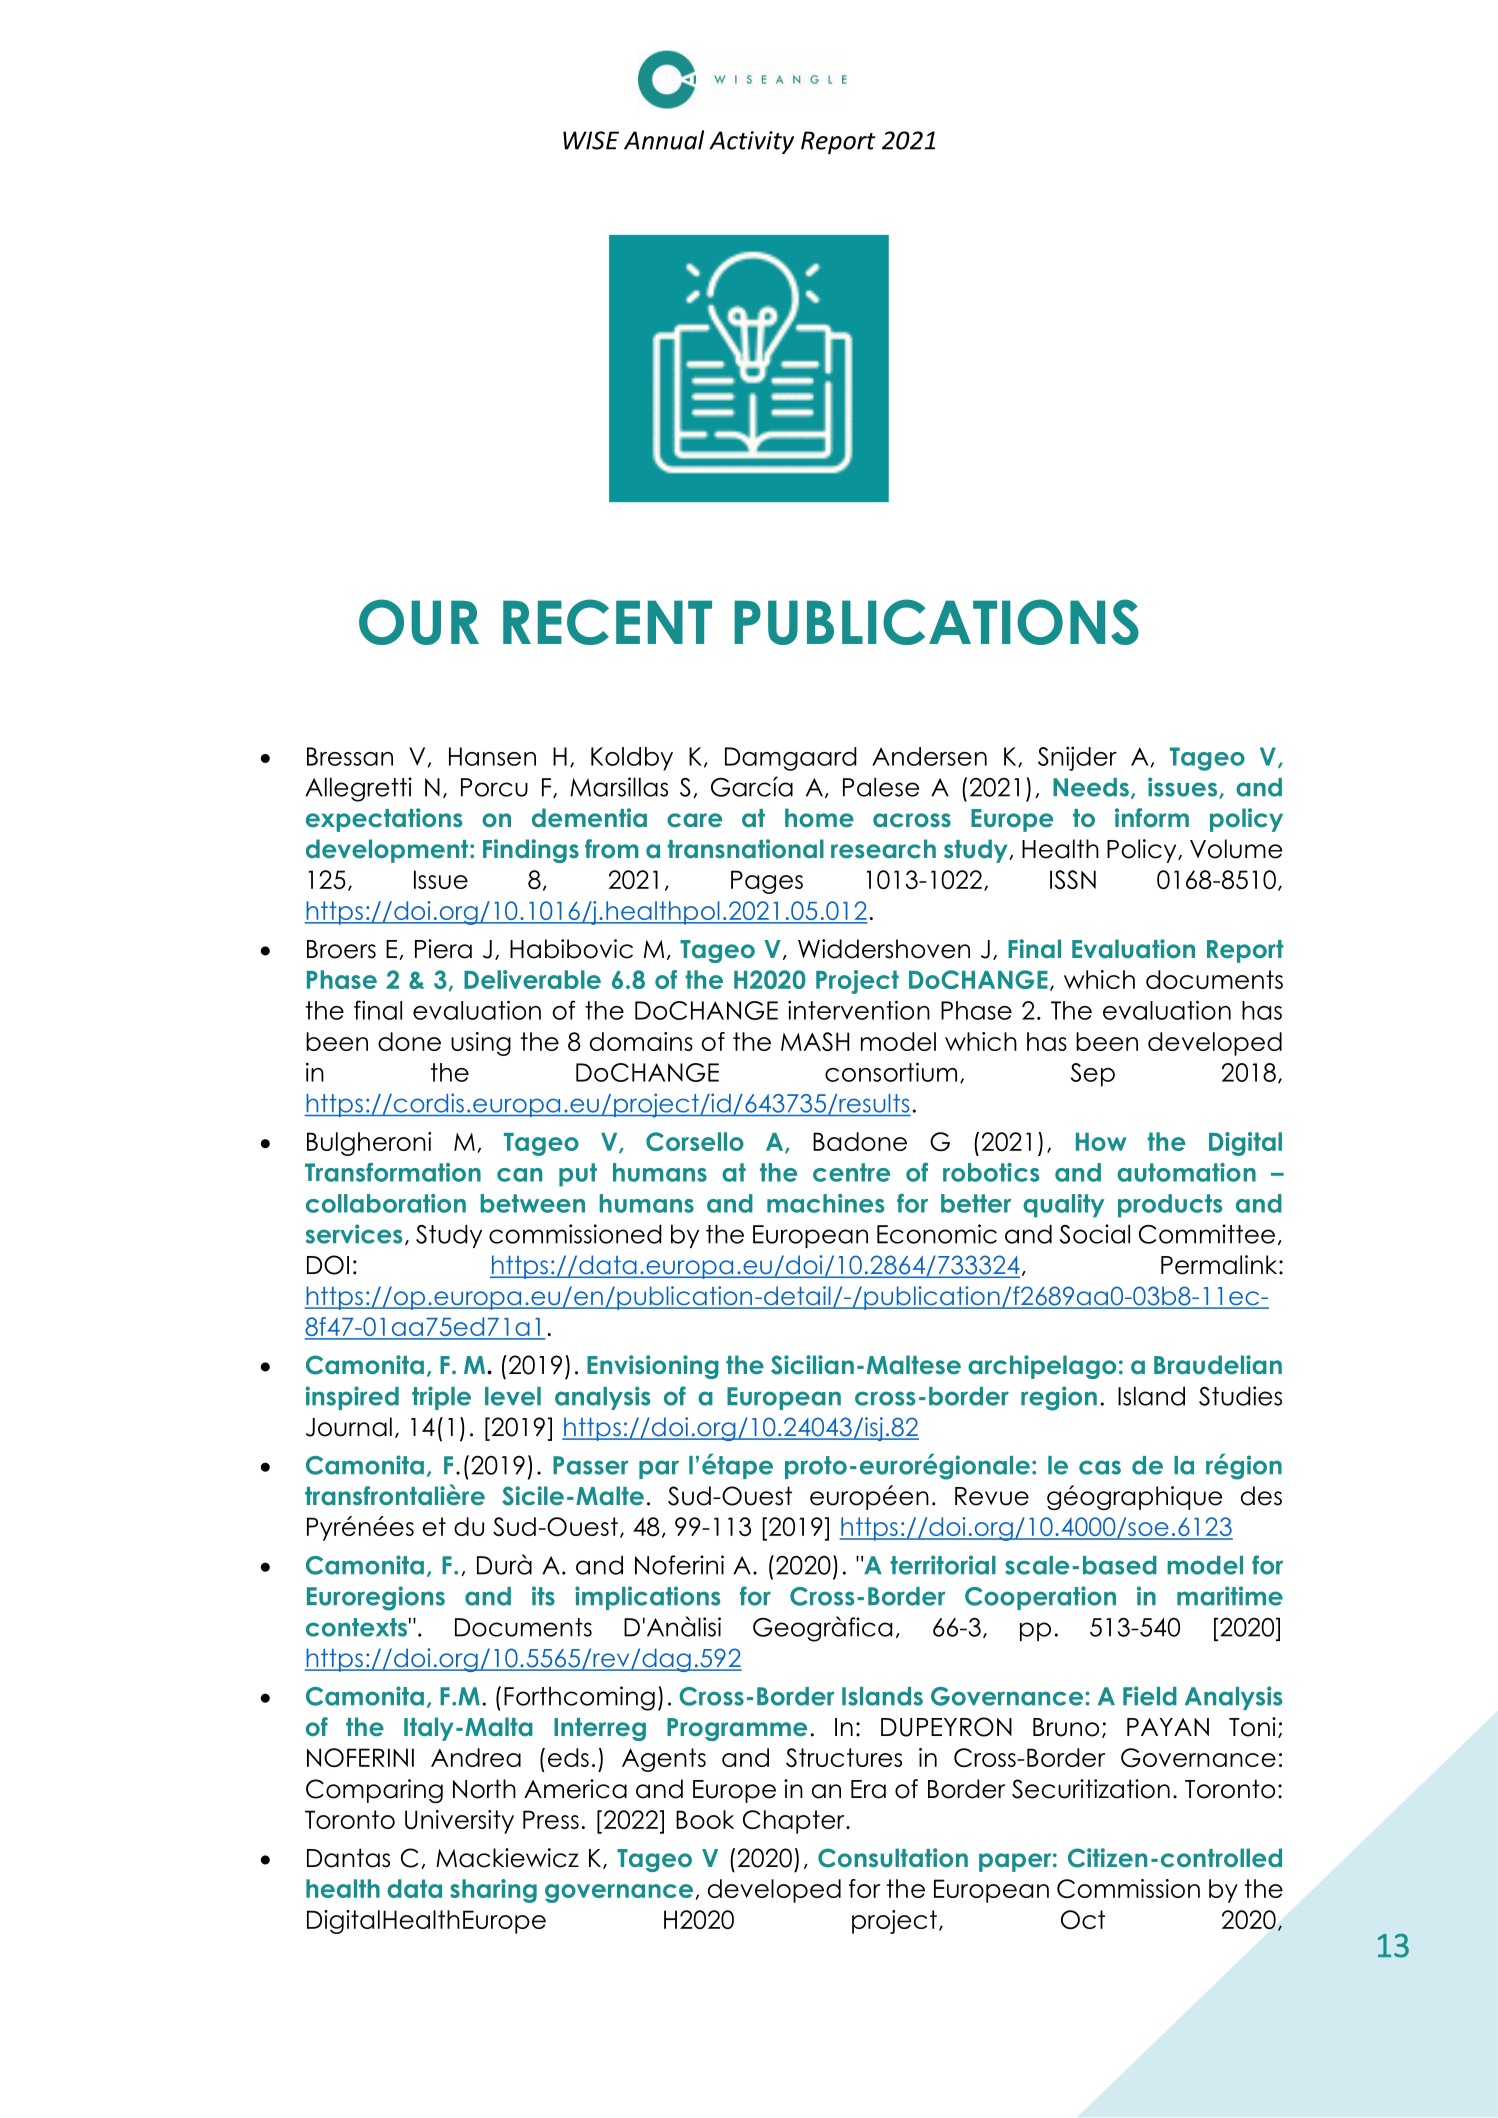 This image has width=1498, height=2118. Describe the element at coordinates (481, 1044) in the image. I see `using` at that location.
